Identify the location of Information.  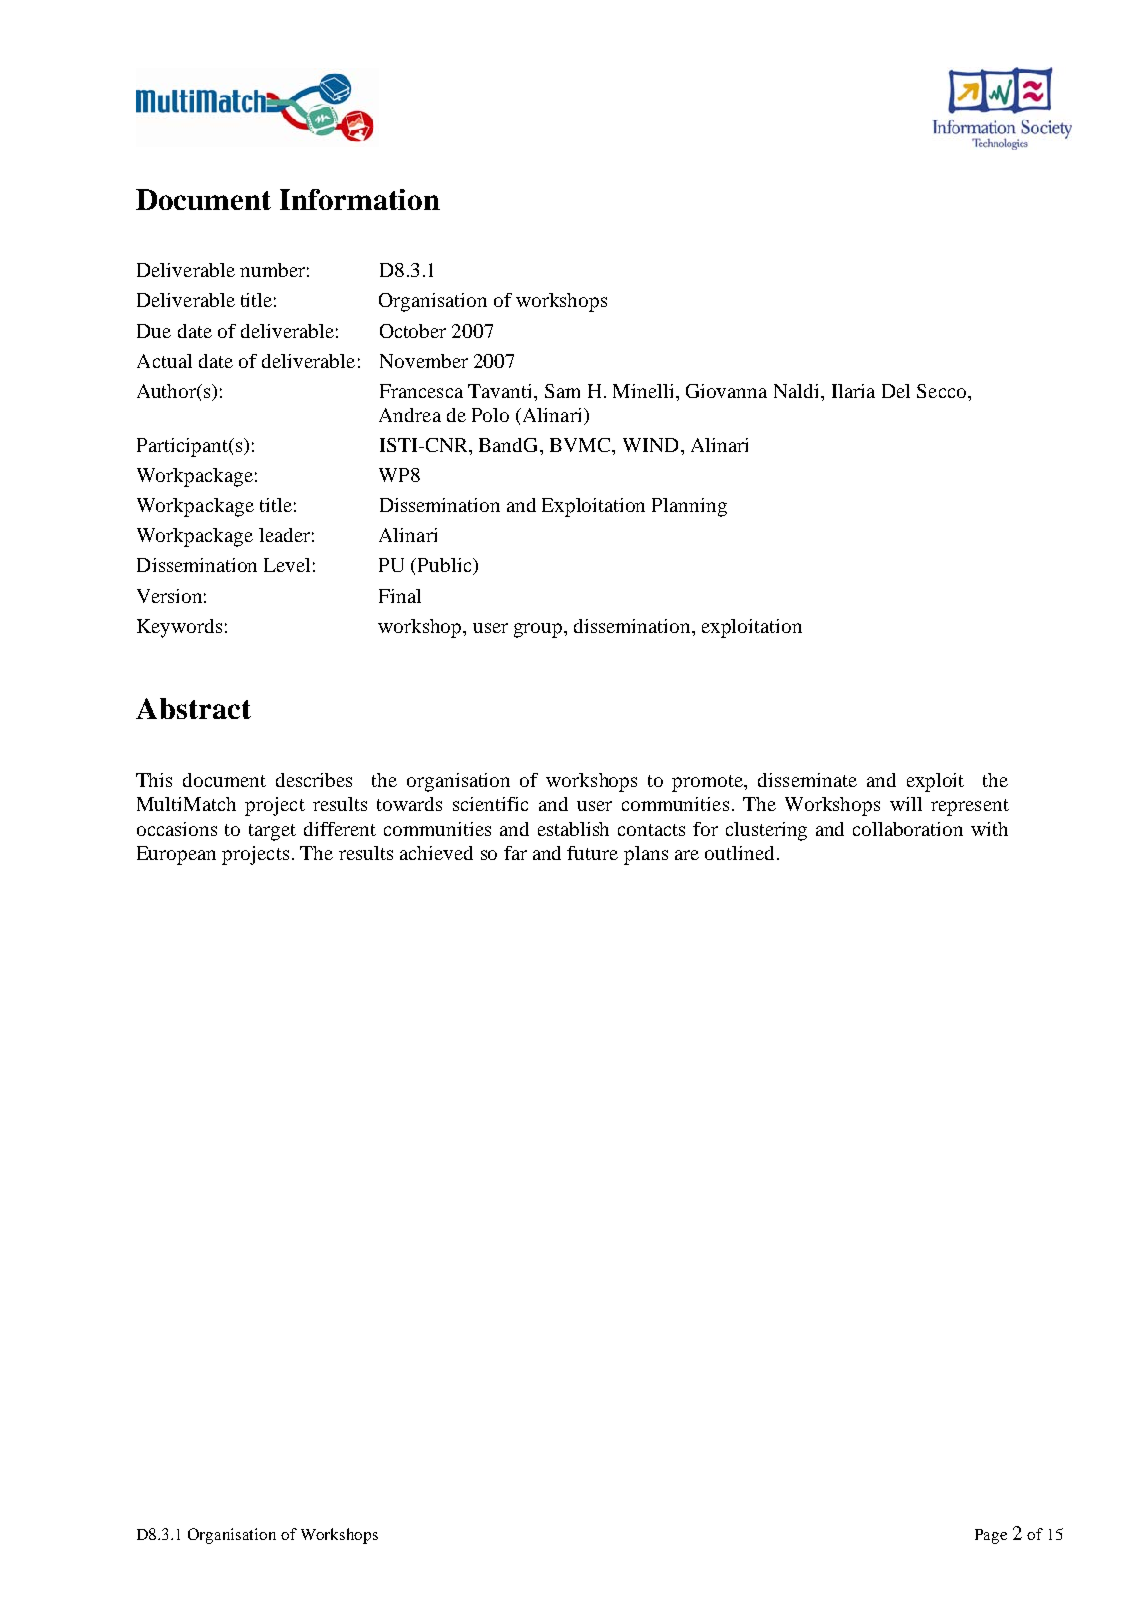
(360, 199).
